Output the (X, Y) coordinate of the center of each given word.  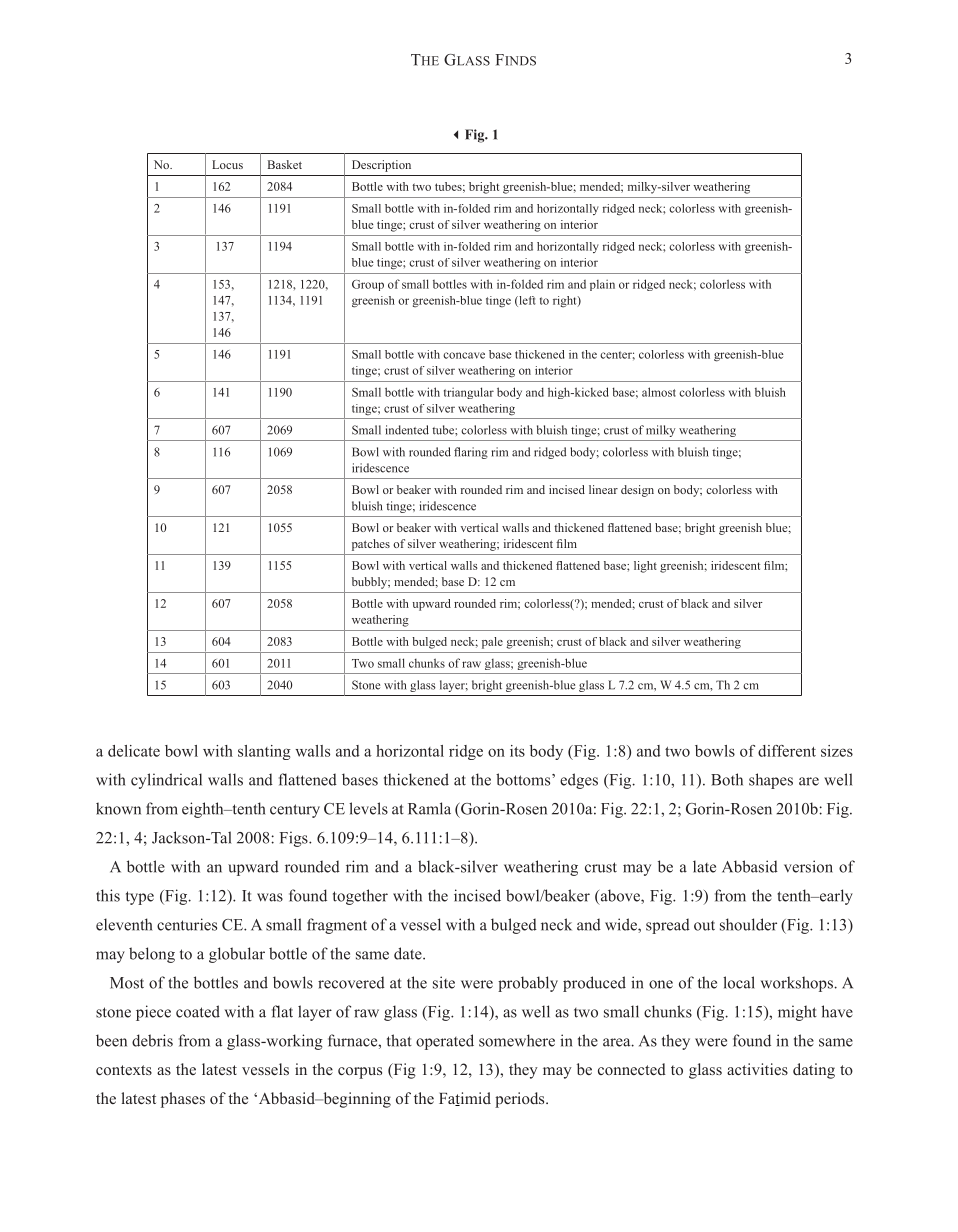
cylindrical (166, 781)
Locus (227, 164)
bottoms (524, 779)
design (637, 491)
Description (381, 166)
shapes (771, 781)
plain (602, 285)
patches (371, 545)
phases (183, 1100)
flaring (471, 453)
